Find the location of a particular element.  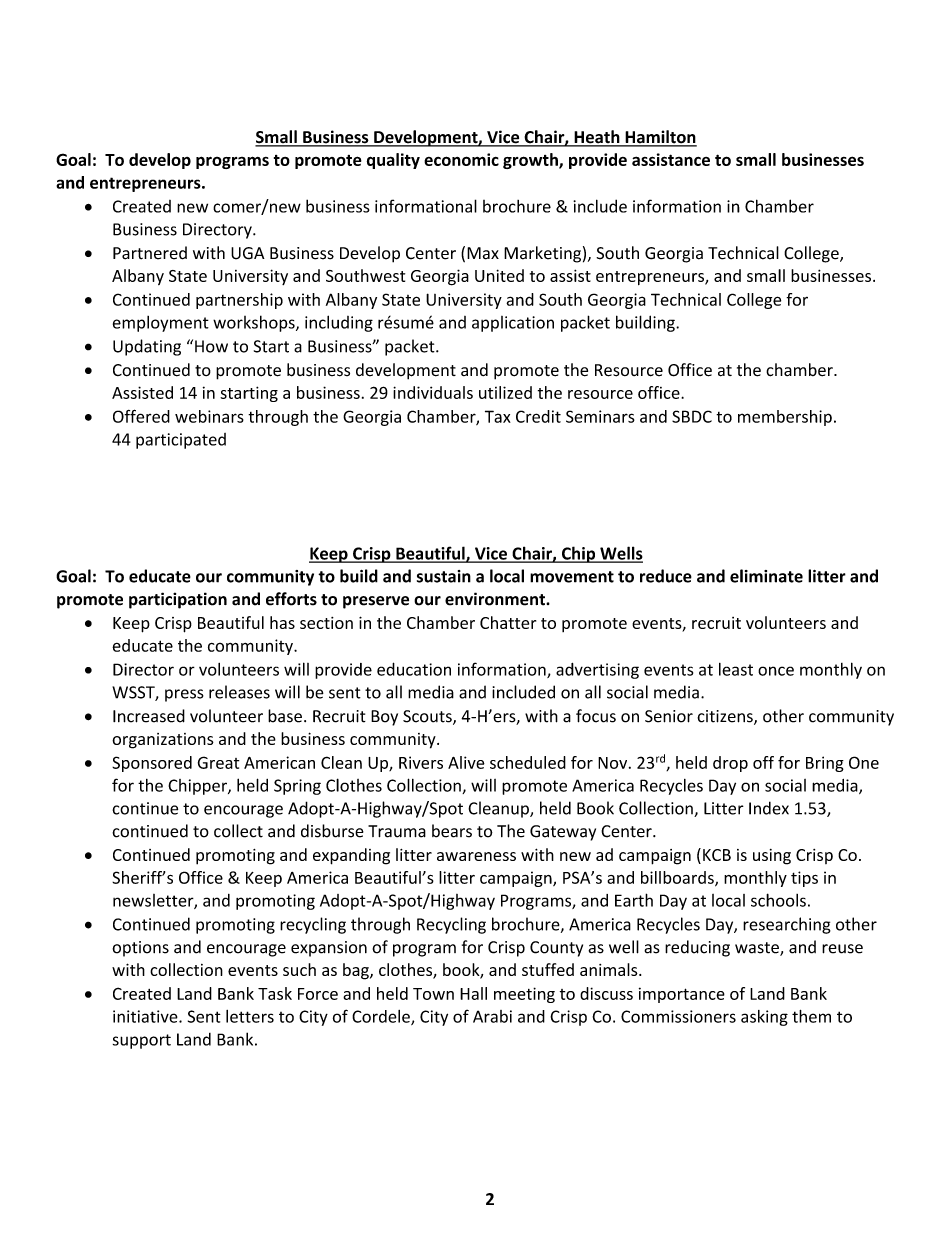

Arabi is located at coordinates (492, 1016).
